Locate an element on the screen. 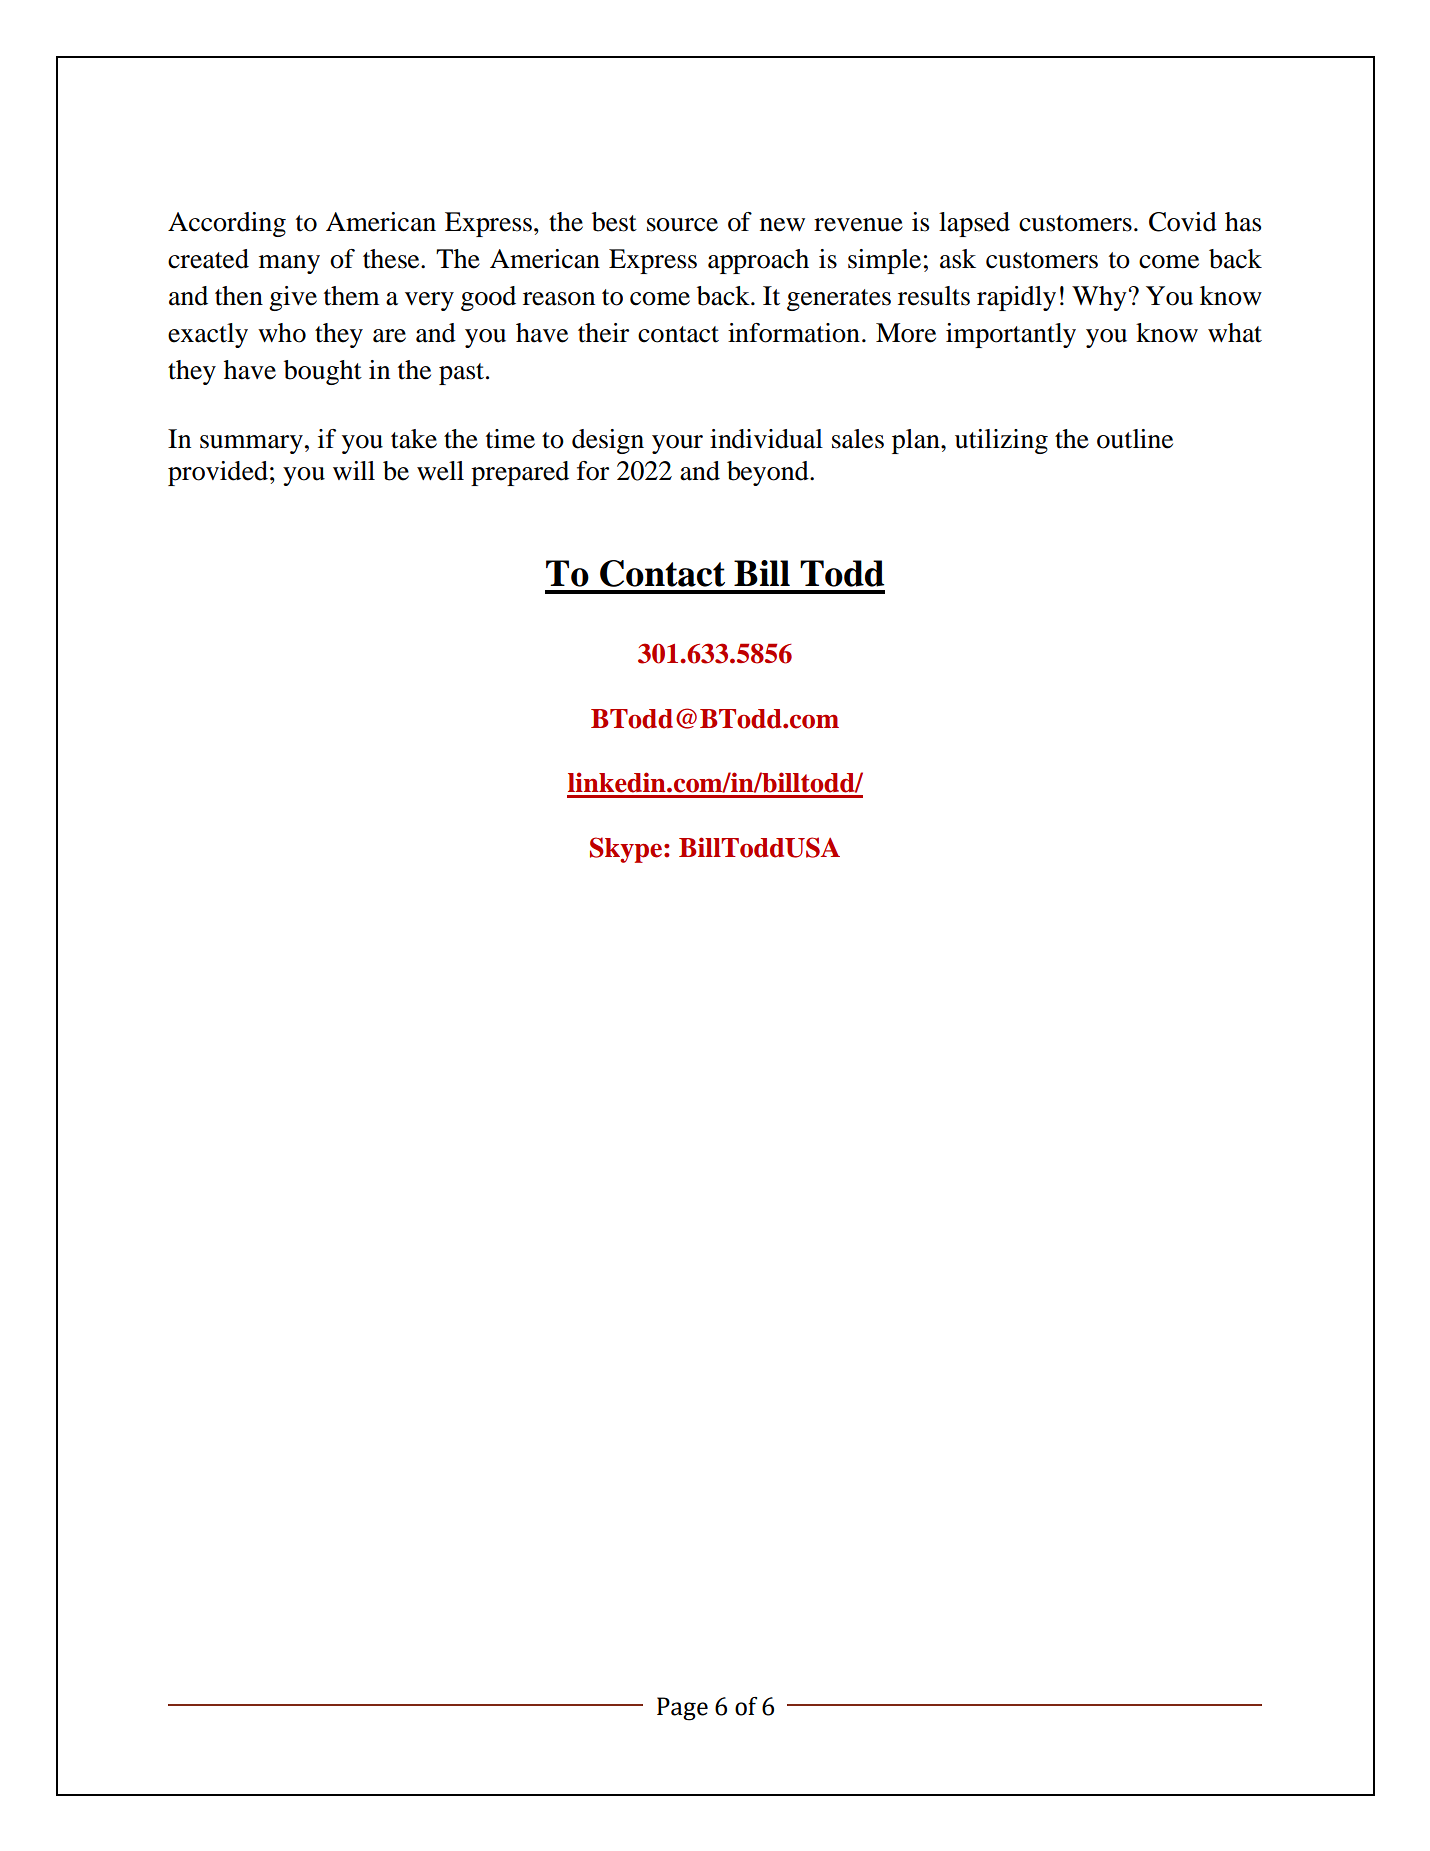 The height and width of the screenshot is (1851, 1430). outline is located at coordinates (1135, 439).
